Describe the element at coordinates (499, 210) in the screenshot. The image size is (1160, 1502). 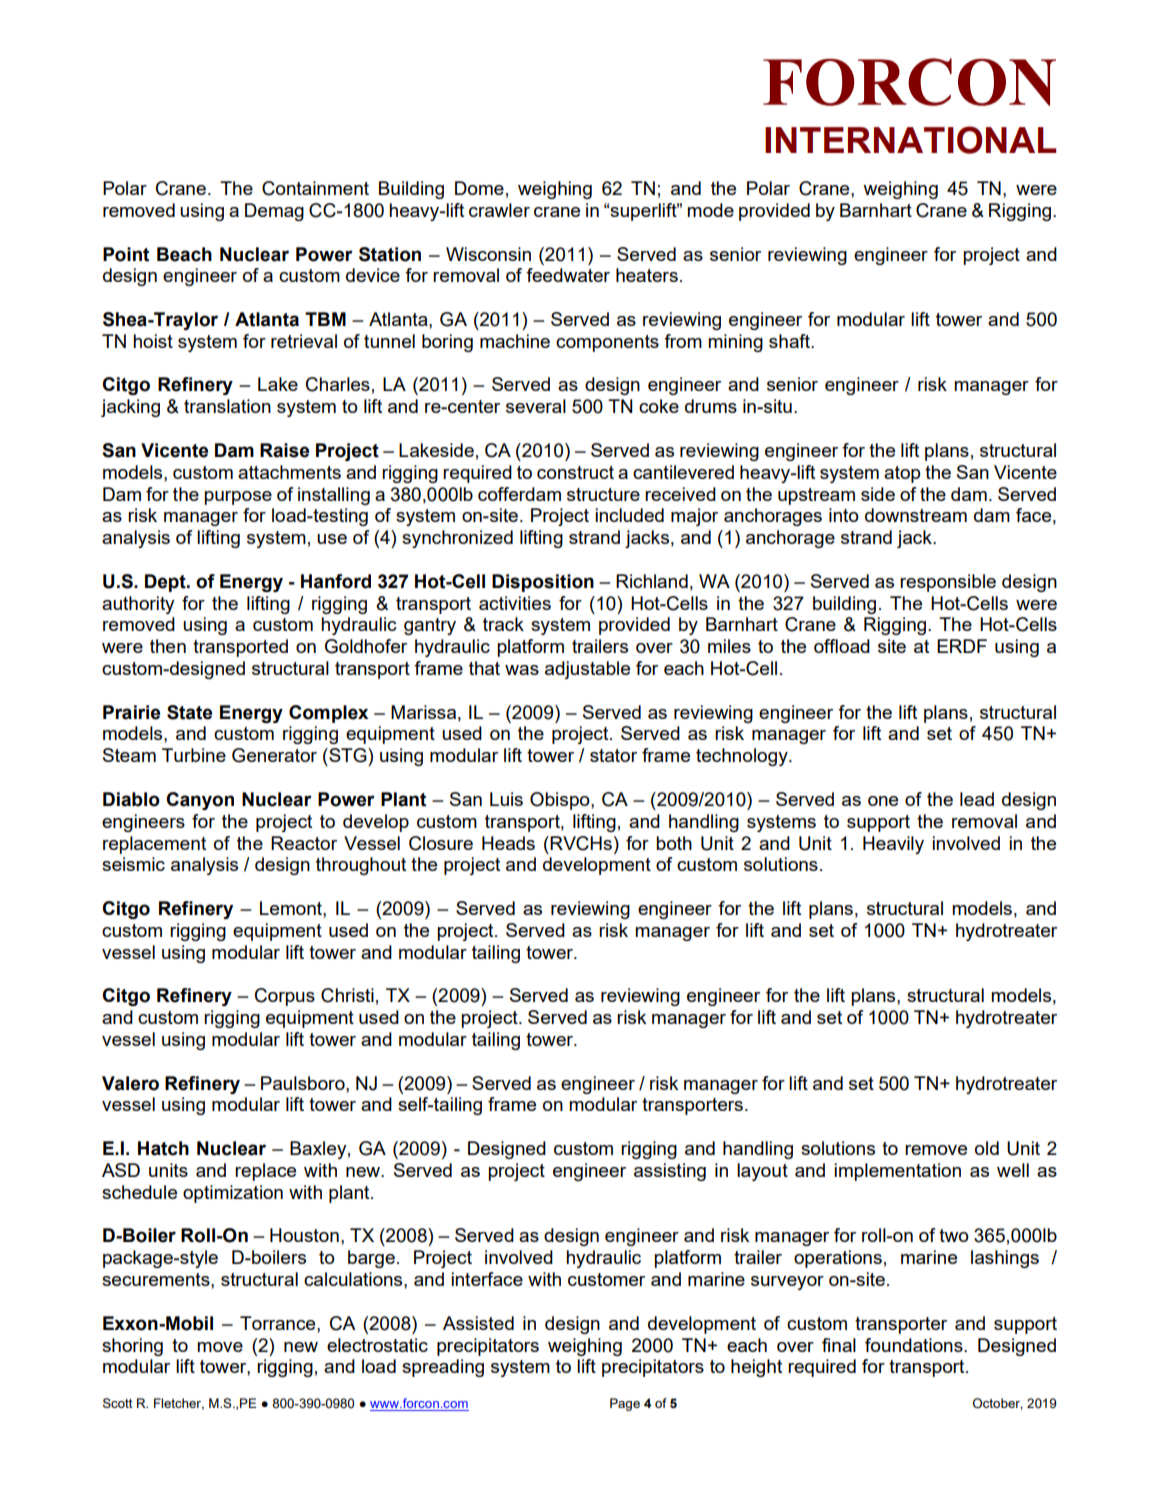
I see `crawler` at that location.
